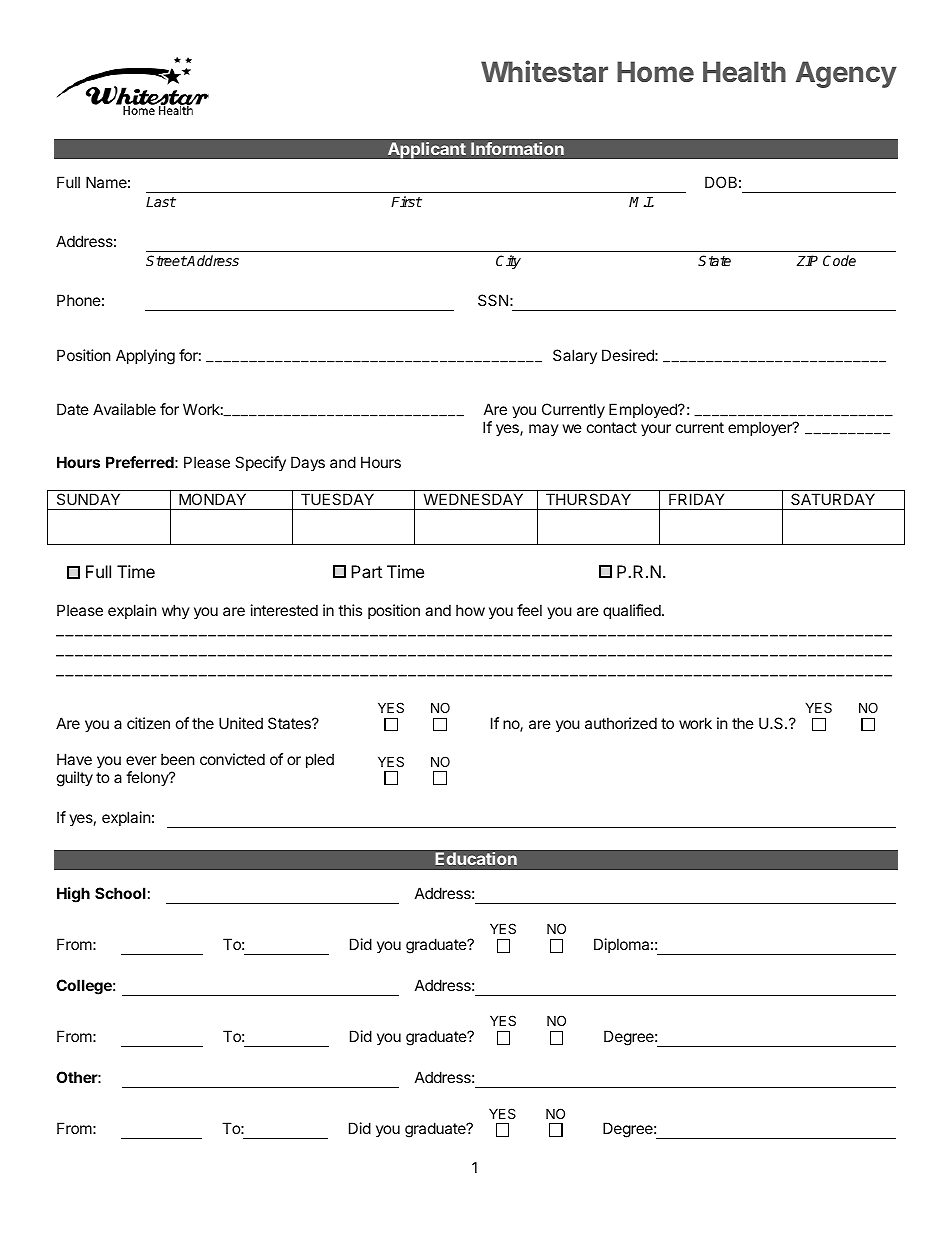 The width and height of the page is (952, 1233). I want to click on Specify, so click(260, 463).
